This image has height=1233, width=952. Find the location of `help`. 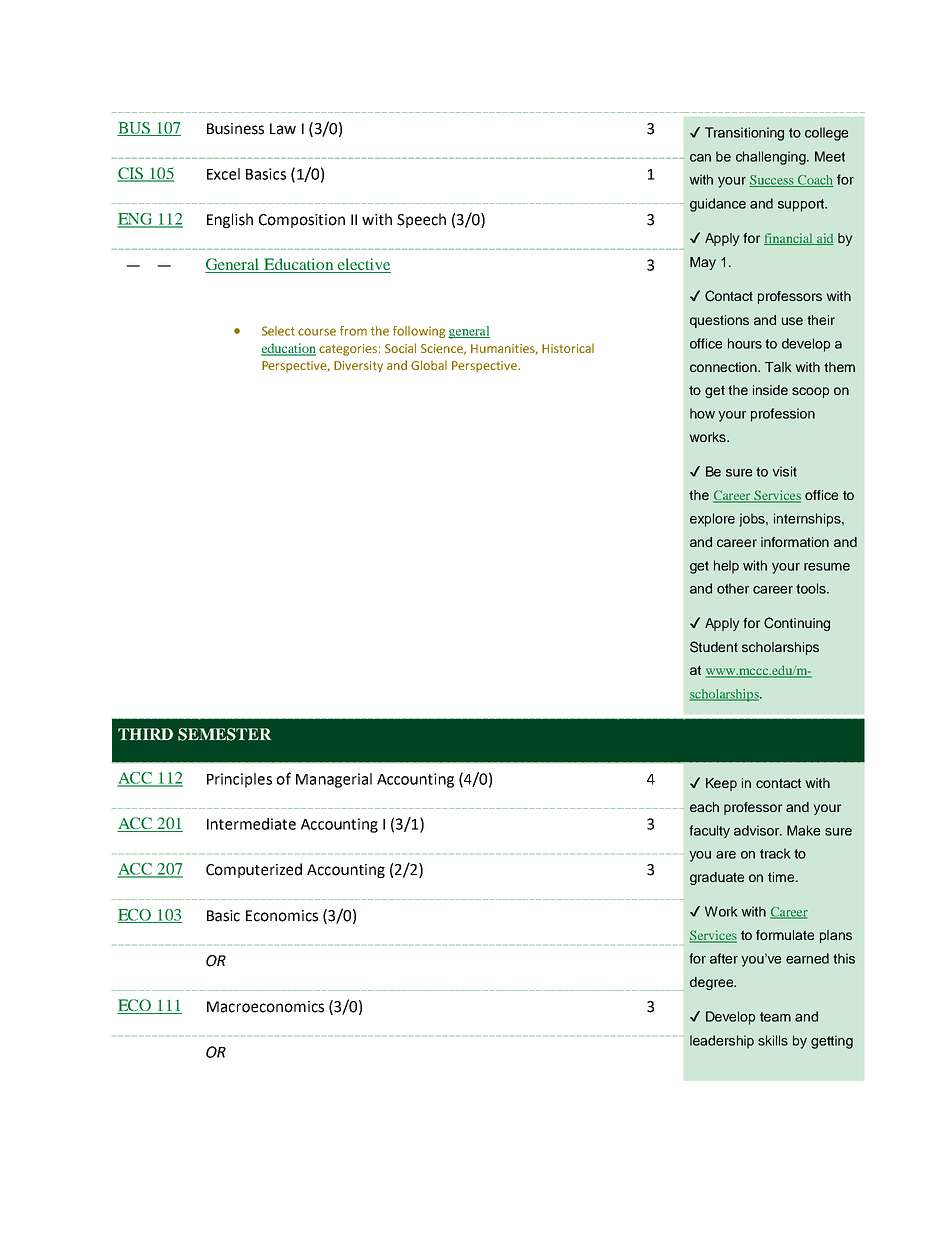

help is located at coordinates (726, 567).
